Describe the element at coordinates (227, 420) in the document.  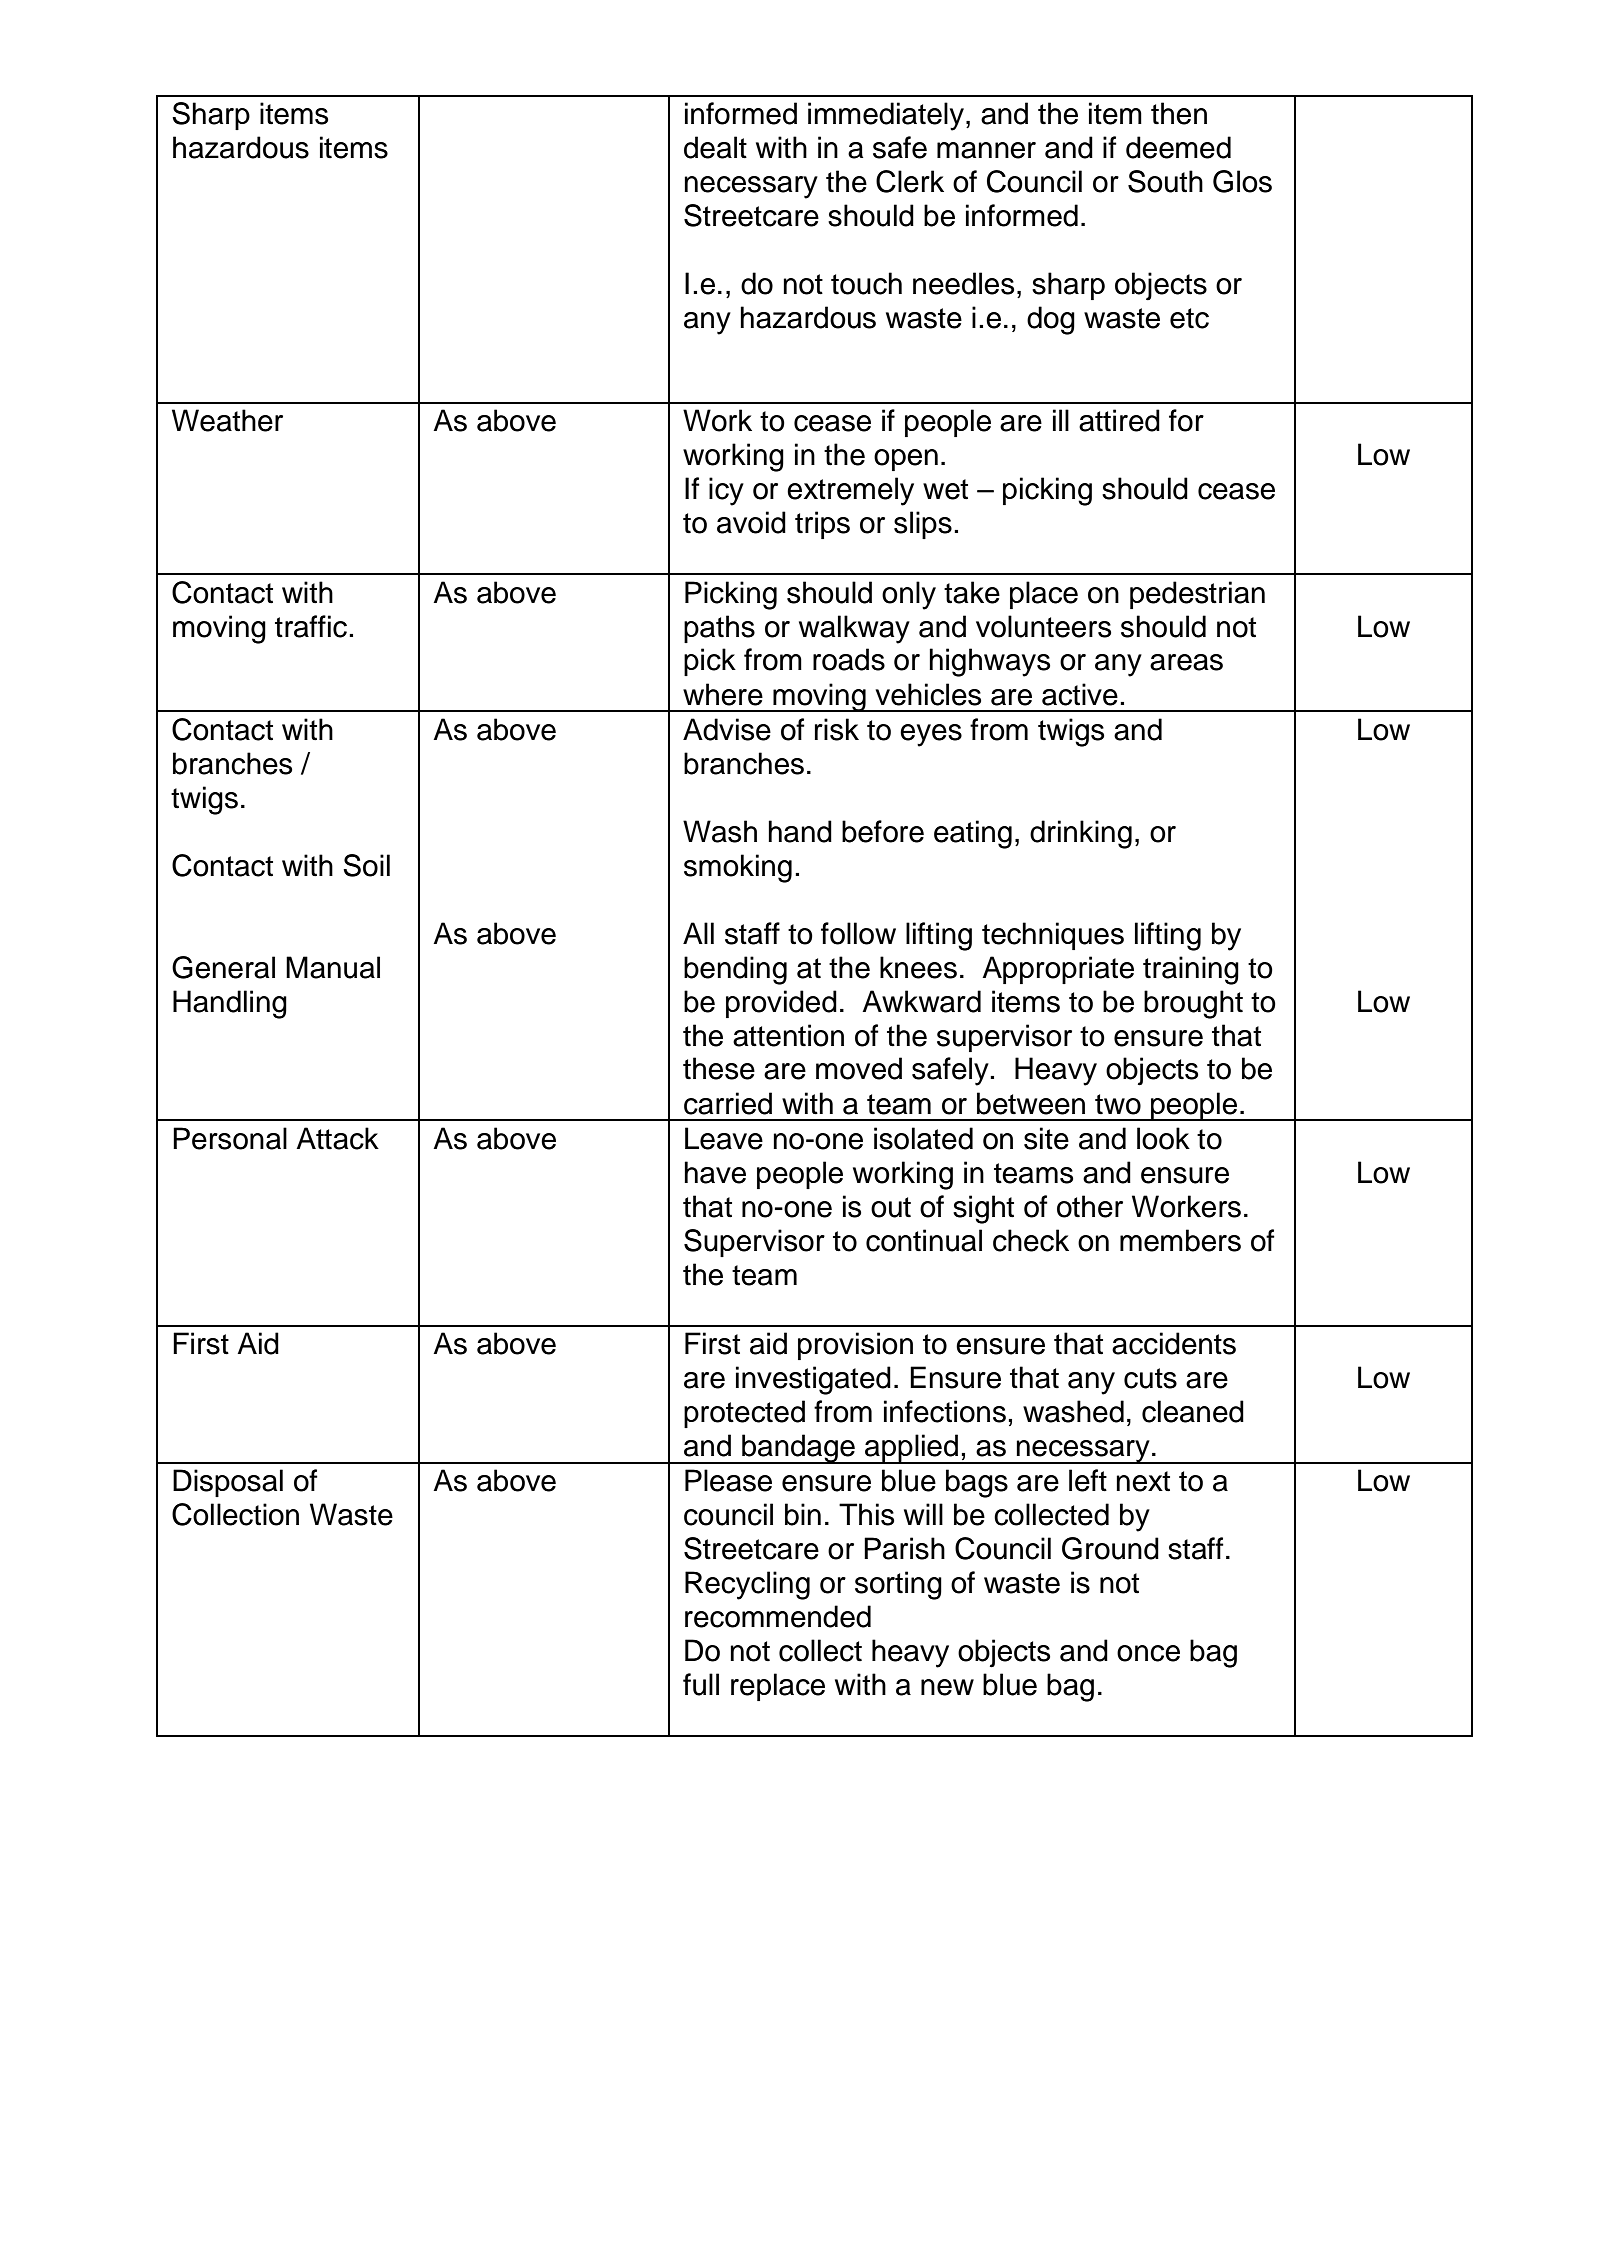
I see `Weather` at that location.
